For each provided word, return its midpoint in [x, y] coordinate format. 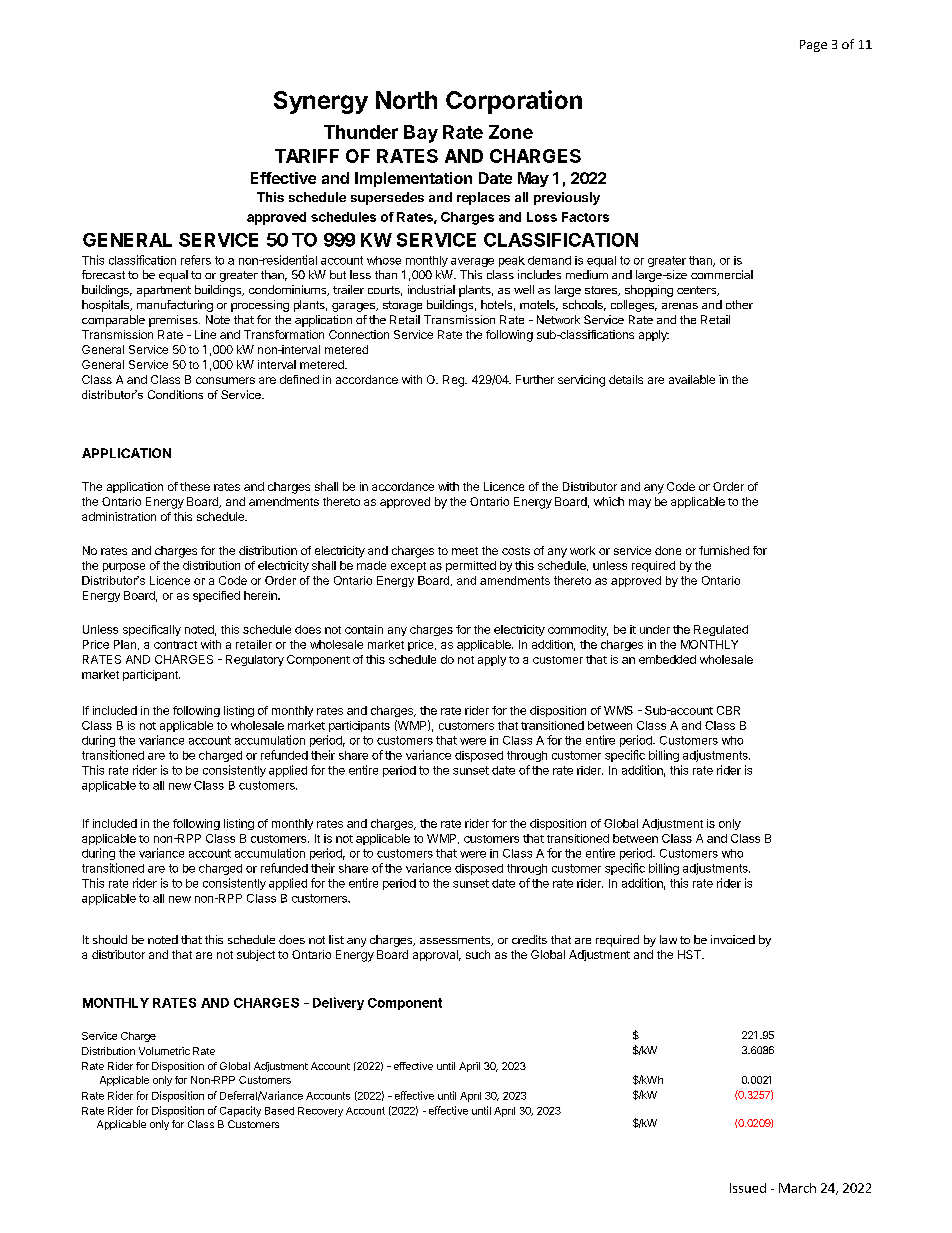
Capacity [240, 1111]
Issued [748, 1188]
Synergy [321, 102]
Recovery [320, 1112]
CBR [728, 710]
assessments [456, 941]
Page [813, 46]
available [692, 379]
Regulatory [255, 660]
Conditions [175, 394]
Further [535, 379]
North [406, 100]
